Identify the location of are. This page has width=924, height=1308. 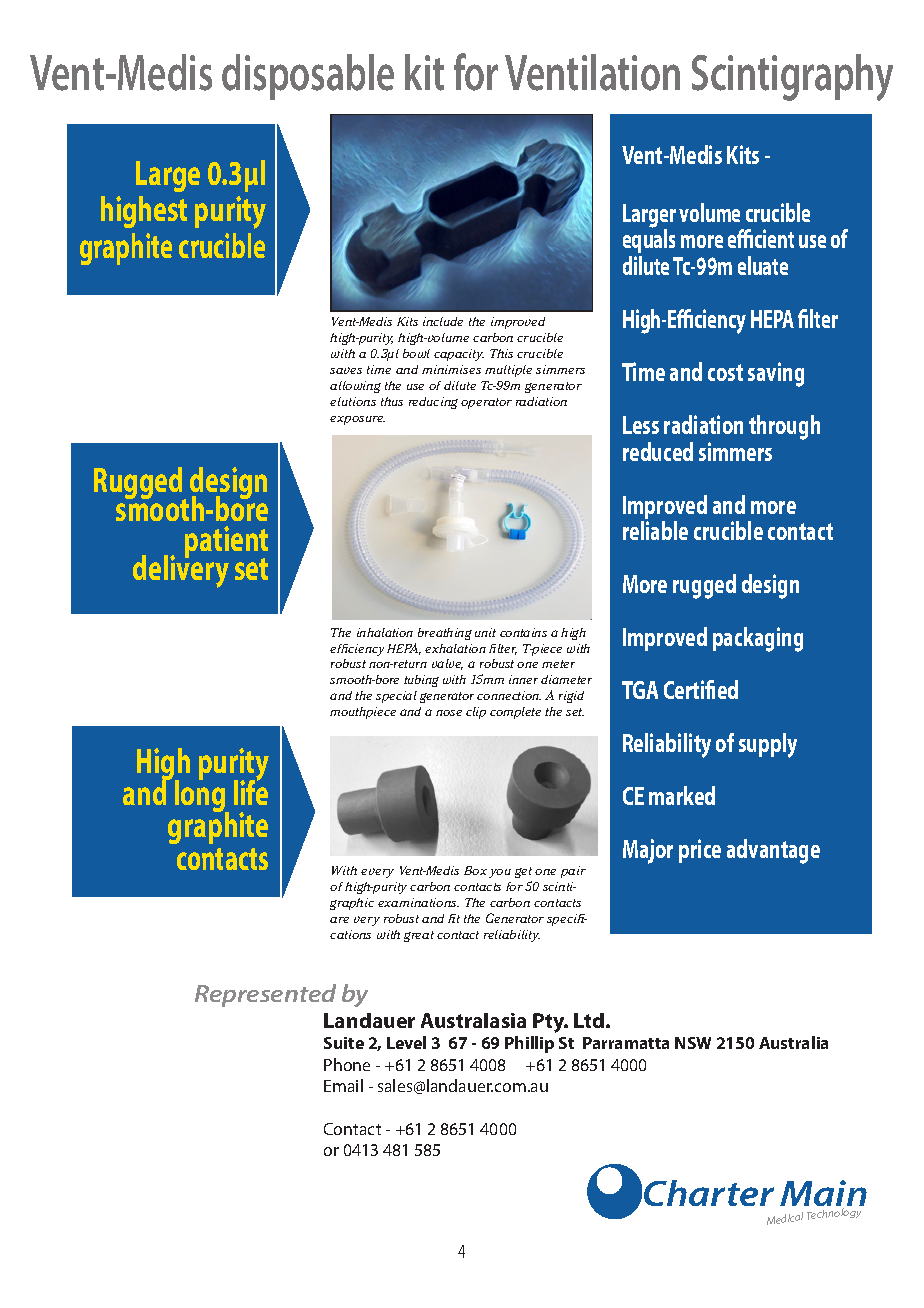
(339, 920).
